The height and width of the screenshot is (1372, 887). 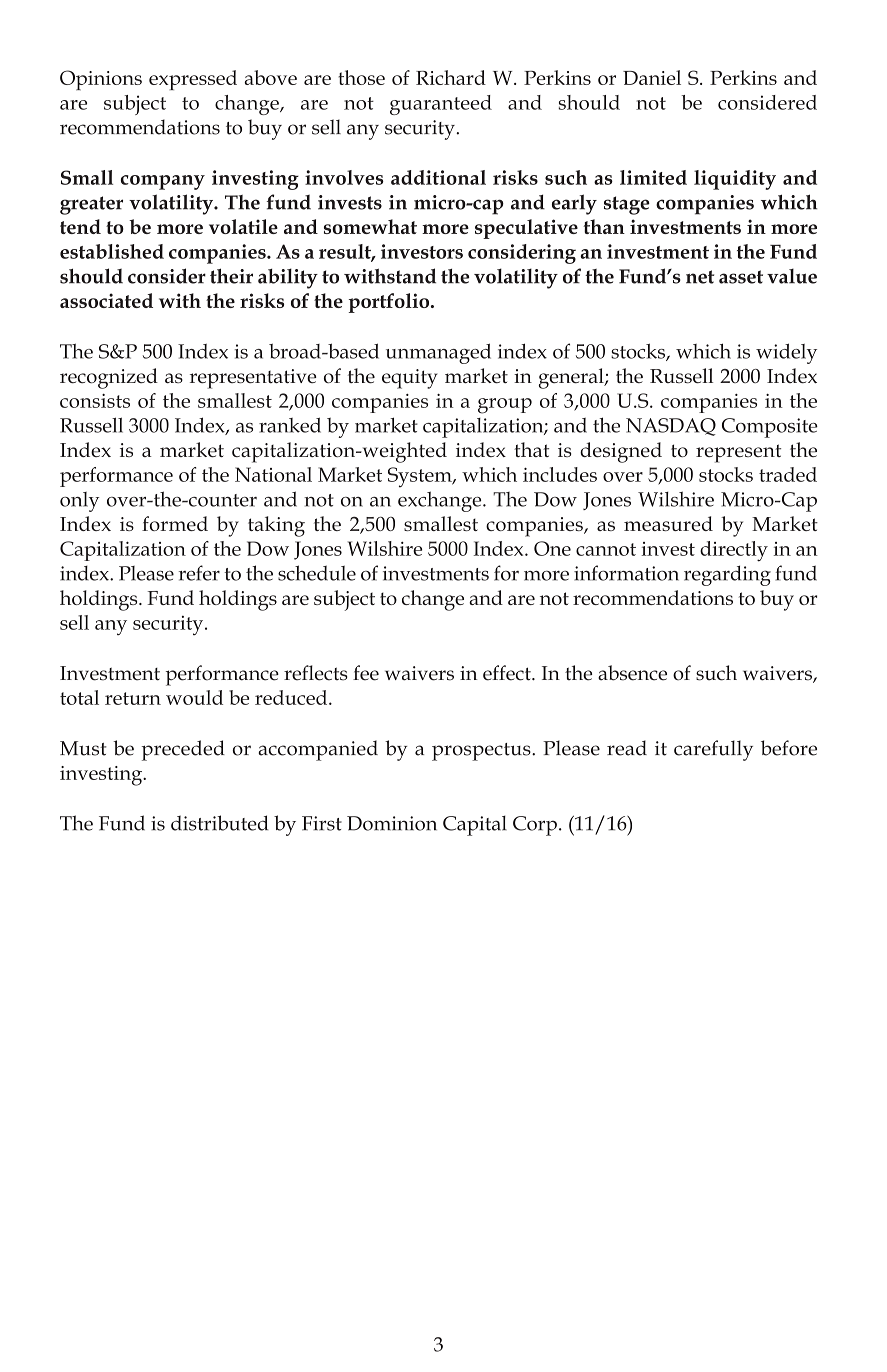 I want to click on National, so click(x=273, y=474).
